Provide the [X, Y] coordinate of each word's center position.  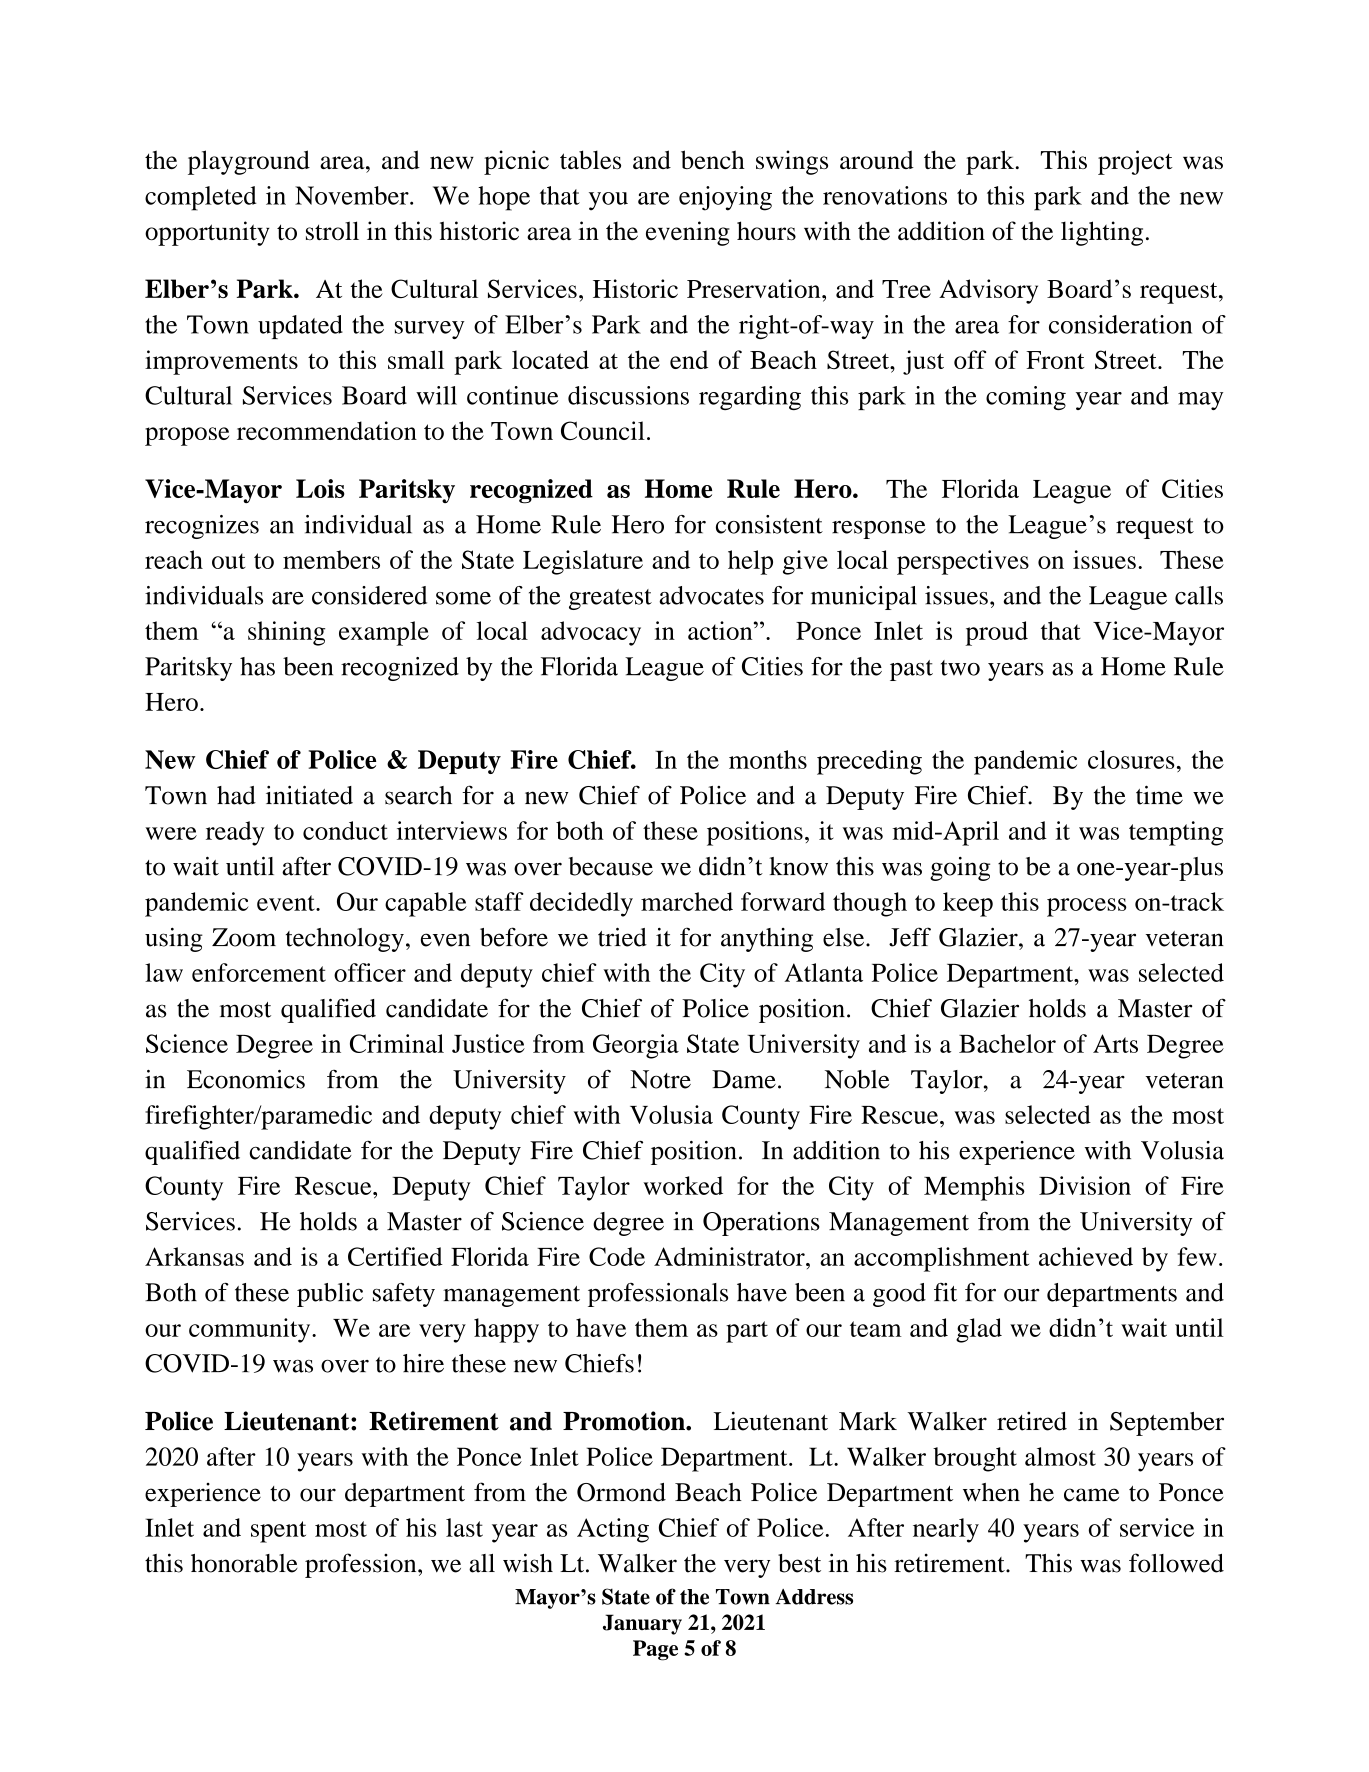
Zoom [244, 937]
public [330, 1295]
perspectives [963, 562]
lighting [1102, 233]
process [1087, 907]
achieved [1086, 1256]
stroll [332, 230]
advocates [711, 595]
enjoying [725, 198]
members [331, 559]
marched [687, 901]
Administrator [730, 1256]
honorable [244, 1563]
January [642, 1624]
